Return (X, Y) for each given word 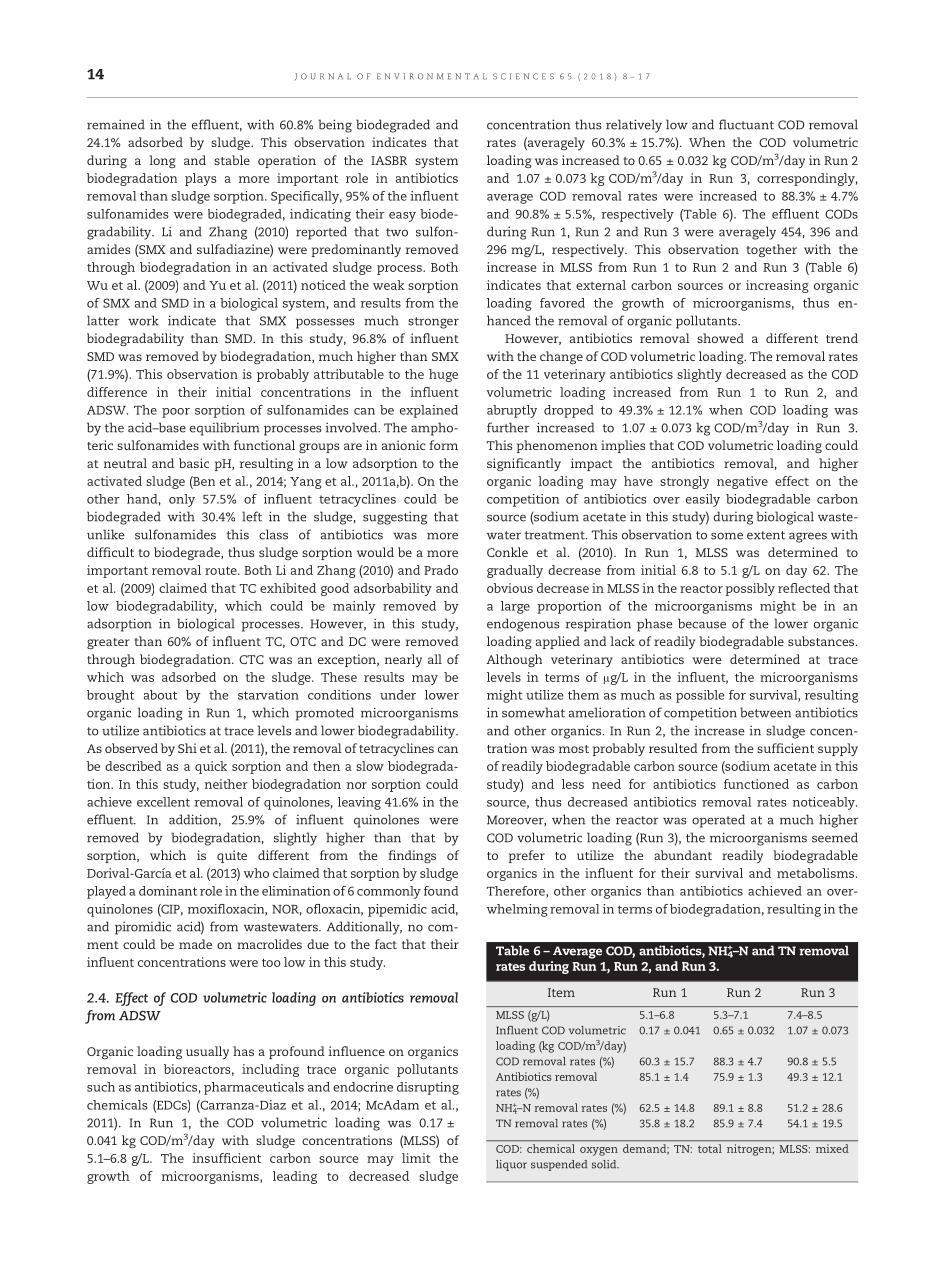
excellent (163, 802)
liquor (511, 1165)
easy (402, 217)
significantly (524, 464)
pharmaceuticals (254, 1088)
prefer (527, 856)
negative (742, 482)
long (162, 161)
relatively (634, 126)
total (710, 1148)
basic (194, 463)
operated (718, 821)
